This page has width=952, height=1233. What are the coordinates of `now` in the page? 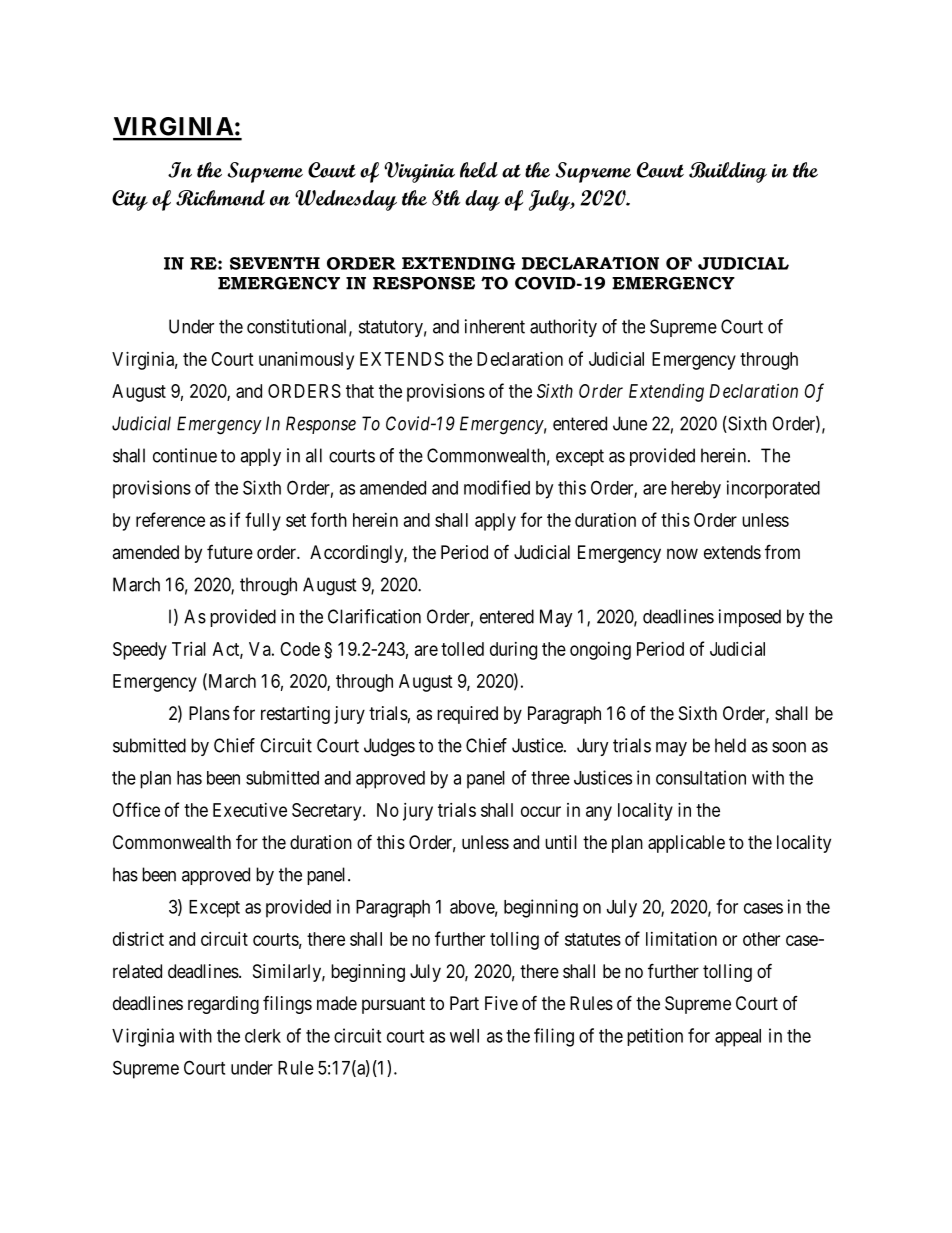 It's located at (682, 553).
